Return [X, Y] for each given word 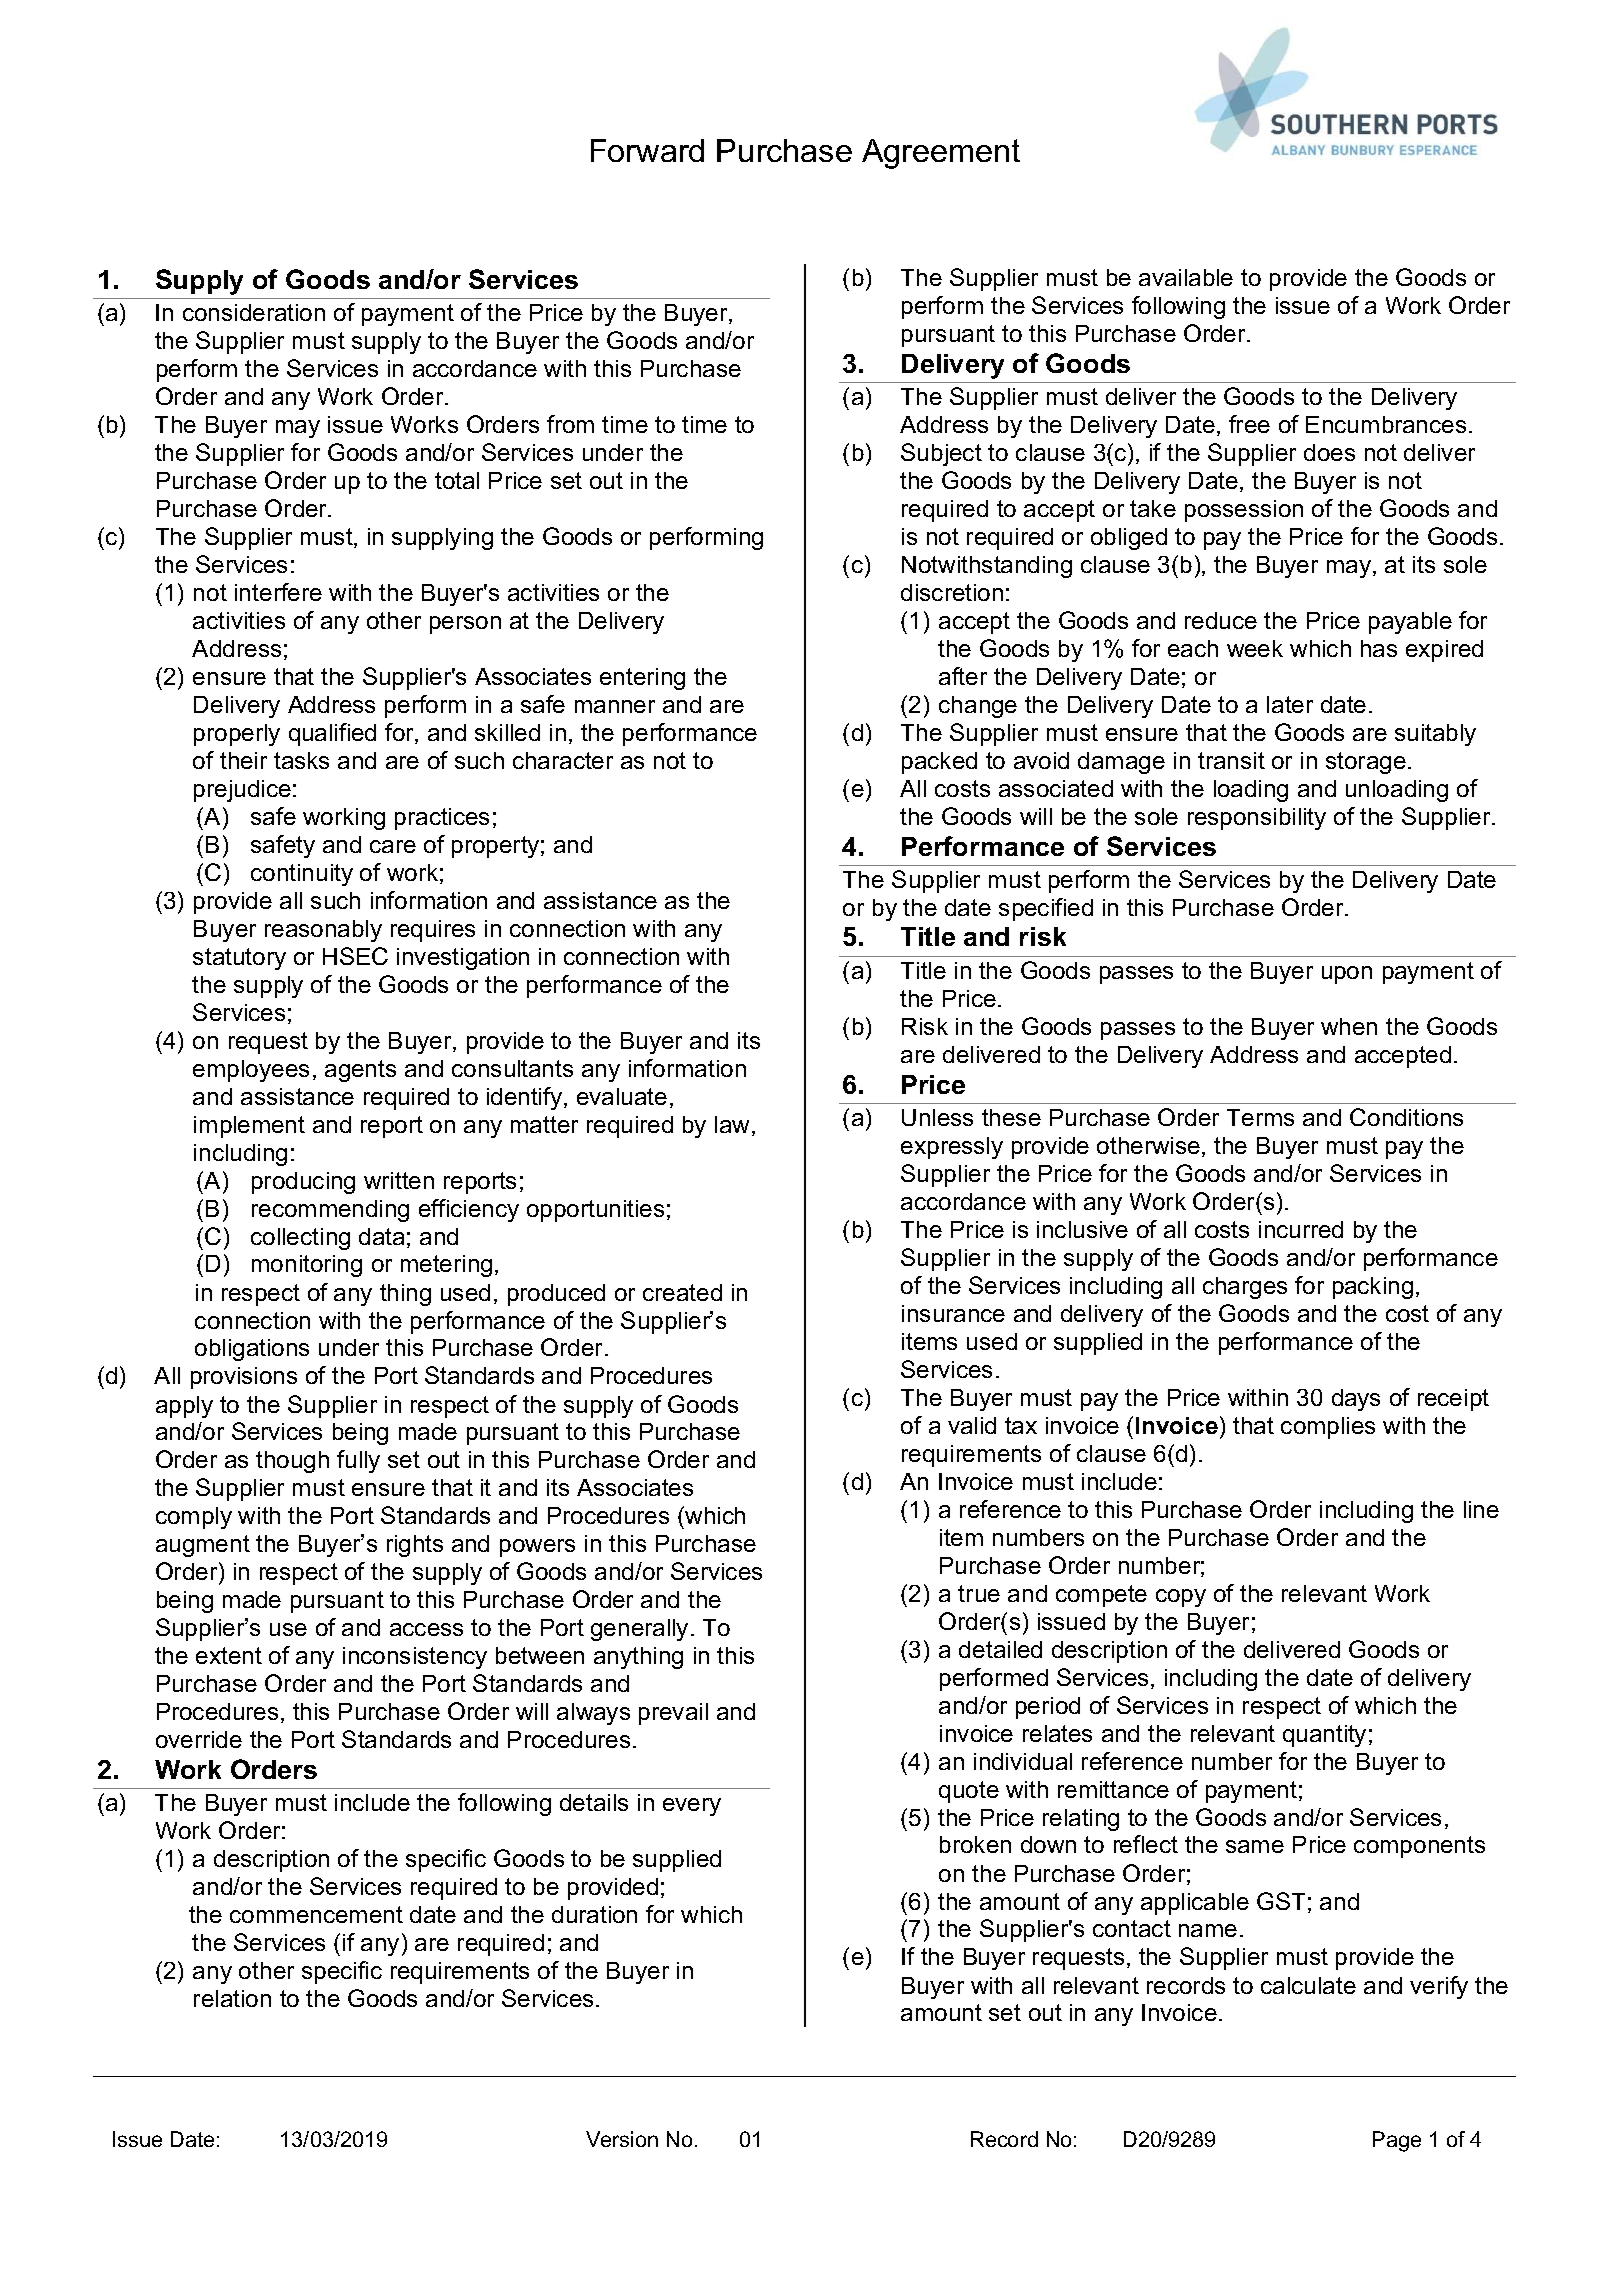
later [1290, 704]
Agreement [941, 154]
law [734, 1126]
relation [232, 1998]
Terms [1260, 1117]
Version [622, 2139]
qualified [332, 734]
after [963, 676]
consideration [254, 312]
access [426, 1629]
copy [1181, 1598]
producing [303, 1183]
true [979, 1593]
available [1186, 277]
